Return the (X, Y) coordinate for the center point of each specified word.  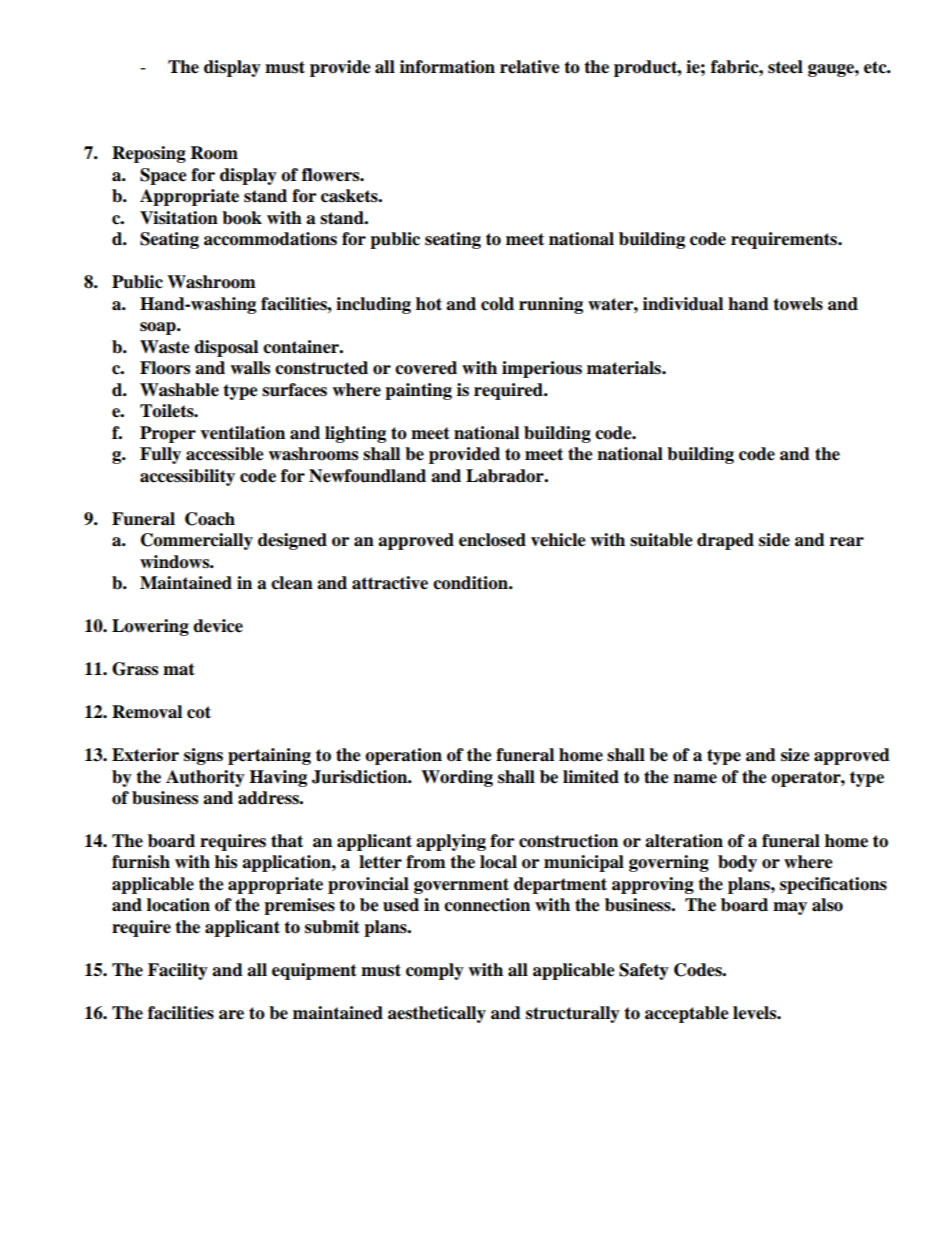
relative (530, 67)
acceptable (687, 1014)
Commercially (197, 541)
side (774, 540)
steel (785, 67)
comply (435, 971)
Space (163, 176)
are (231, 1015)
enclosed (492, 540)
